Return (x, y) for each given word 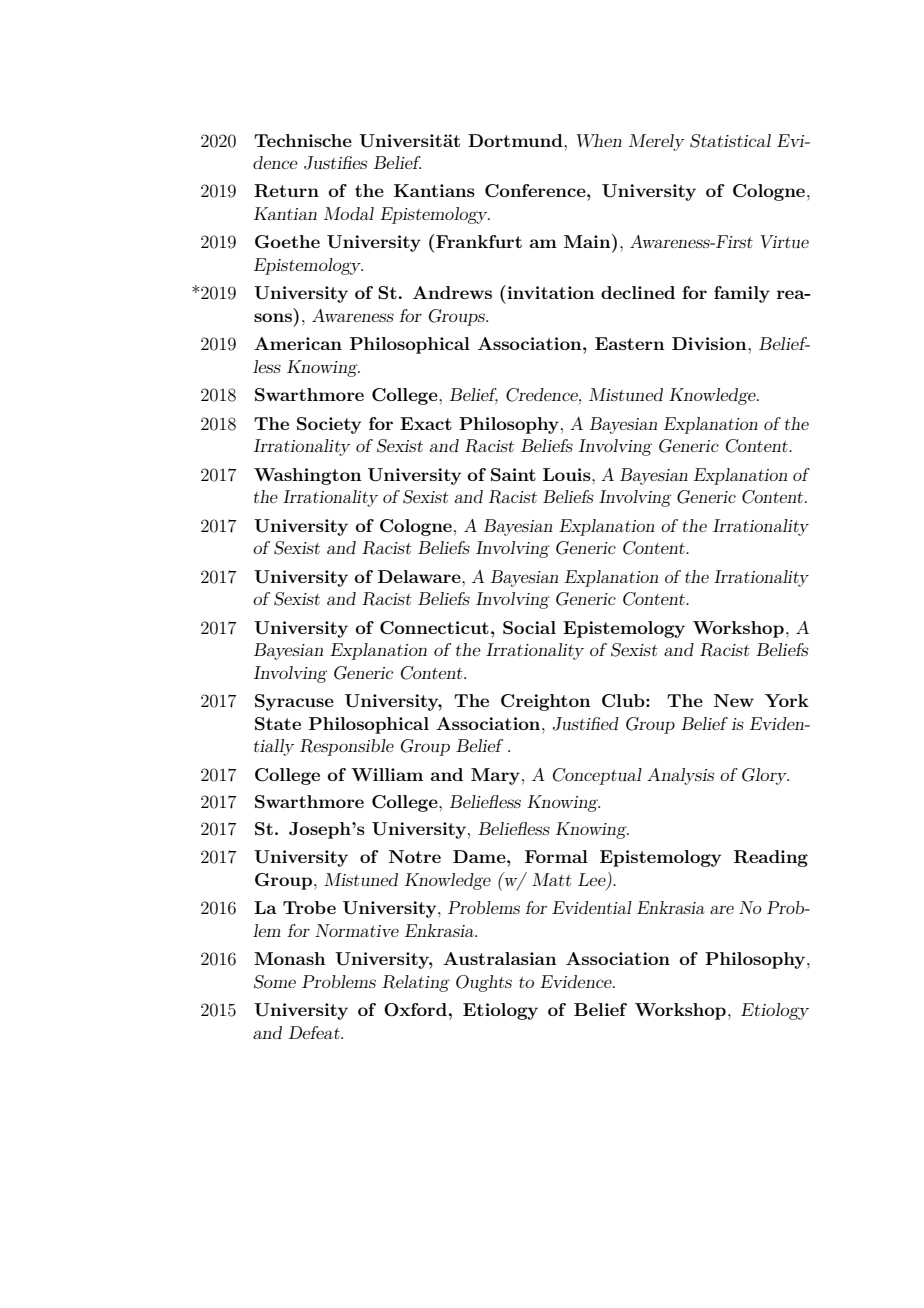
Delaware (420, 576)
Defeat (315, 1032)
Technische (303, 140)
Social (529, 628)
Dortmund (516, 140)
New (734, 700)
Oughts (484, 983)
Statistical (730, 141)
